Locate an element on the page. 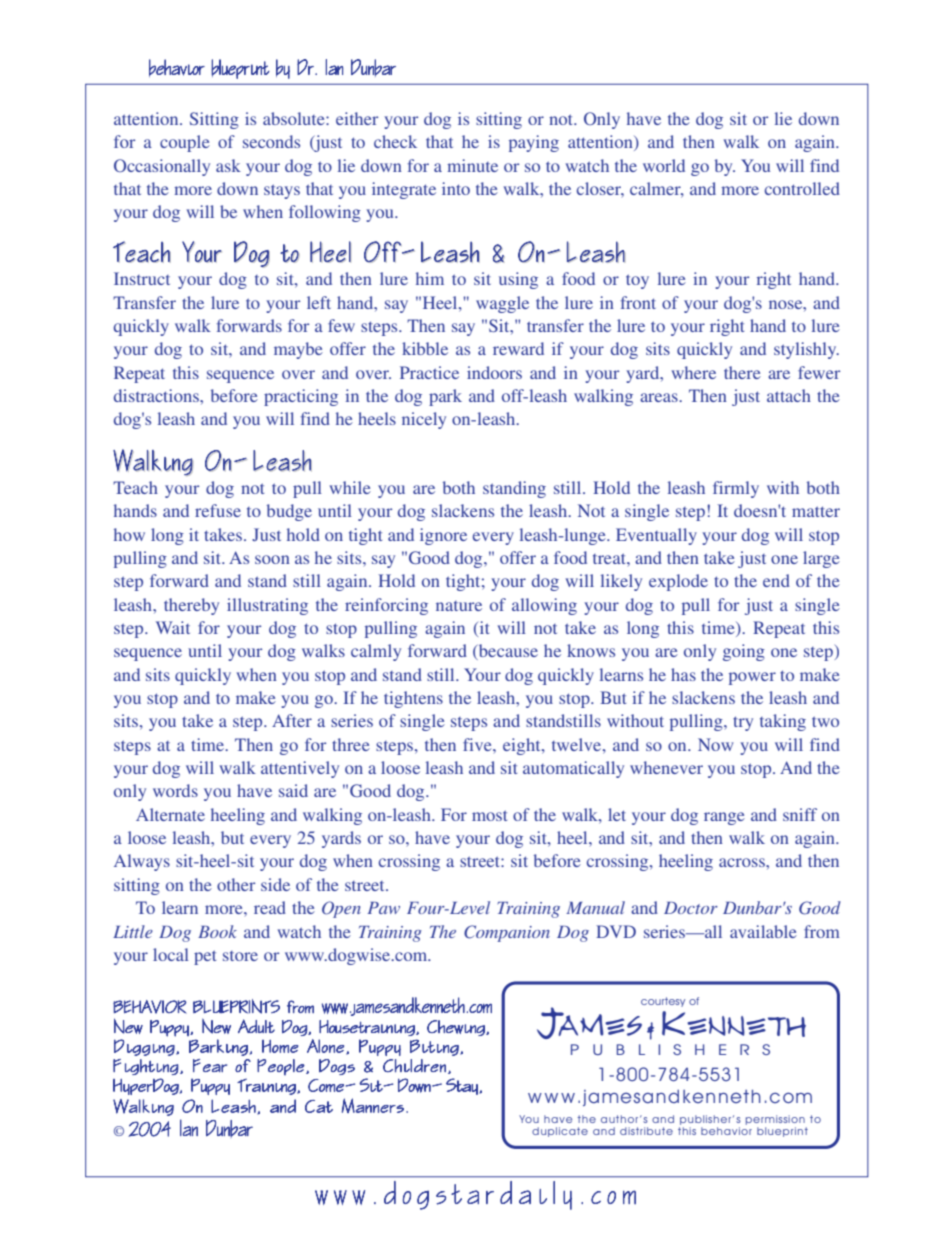  ask is located at coordinates (228, 165).
